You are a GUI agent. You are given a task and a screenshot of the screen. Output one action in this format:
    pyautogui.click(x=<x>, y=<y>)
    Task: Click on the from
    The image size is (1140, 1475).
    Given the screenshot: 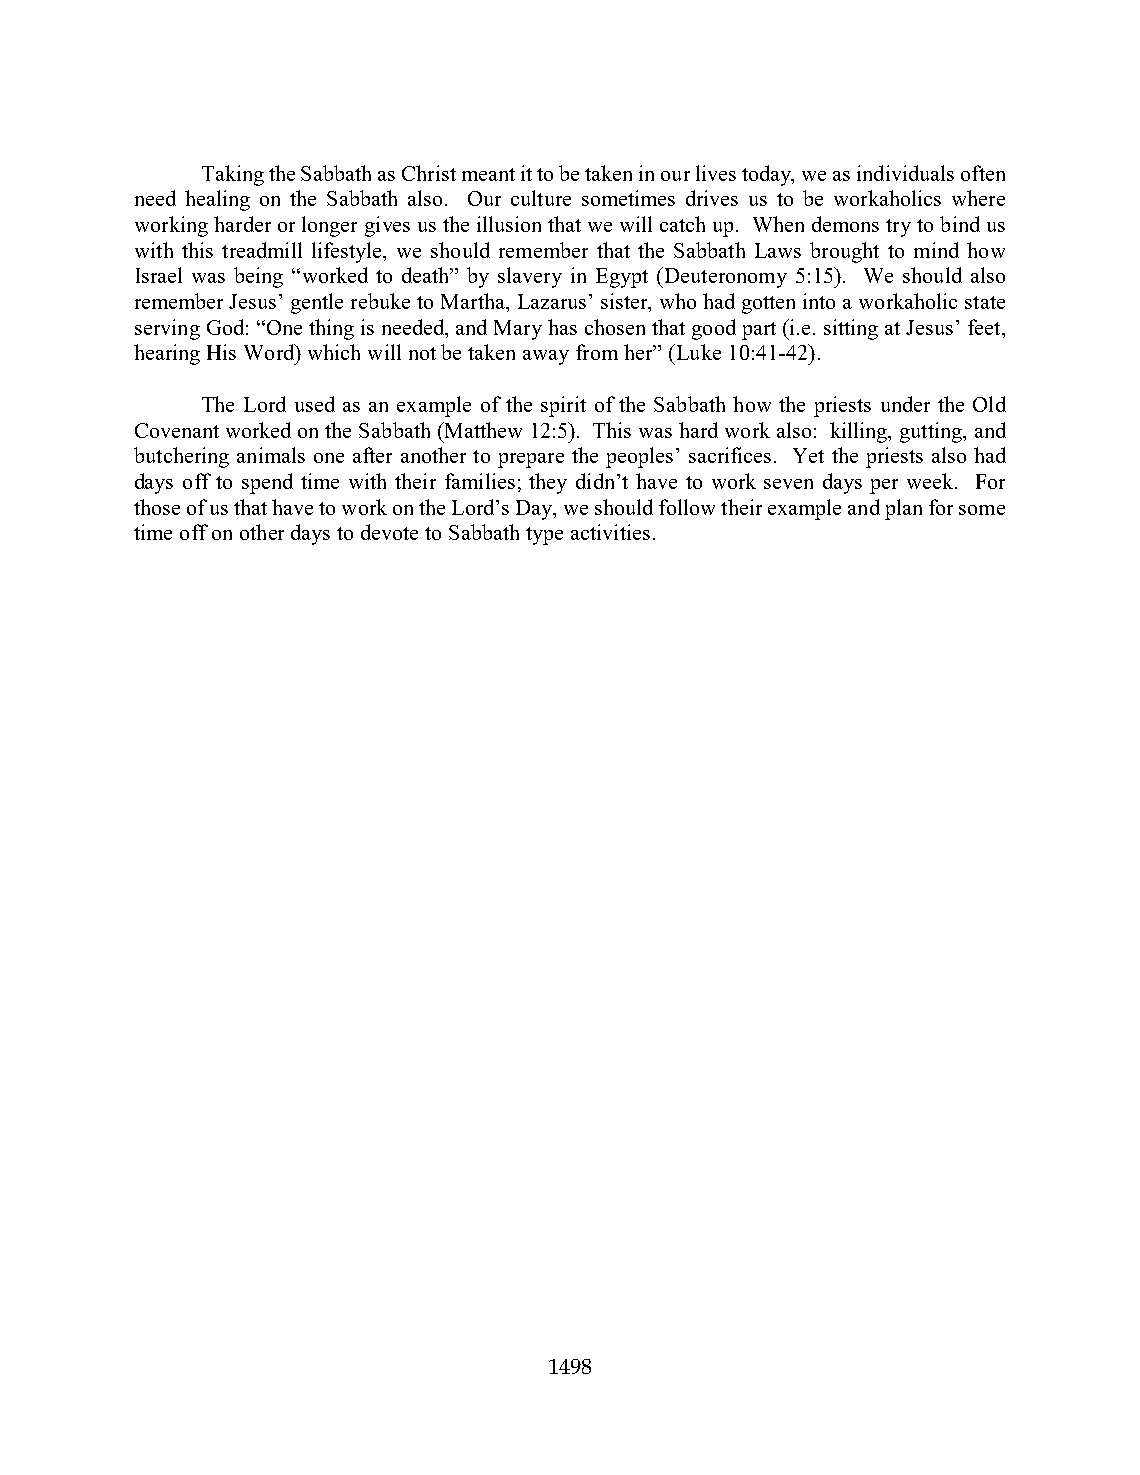 What is the action you would take?
    pyautogui.click(x=597, y=352)
